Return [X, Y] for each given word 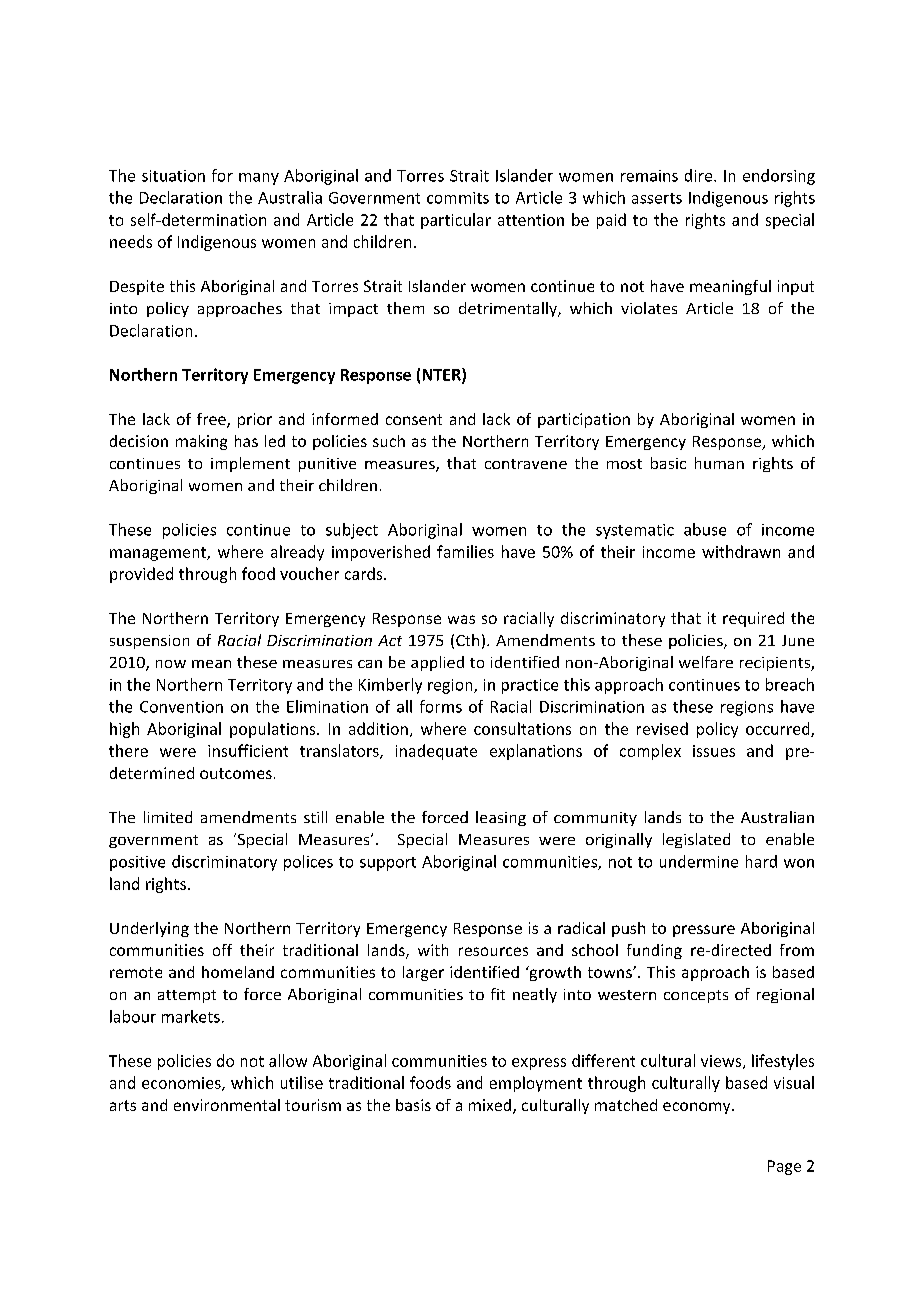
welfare [706, 662]
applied [437, 663]
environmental [227, 1105]
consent [414, 419]
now [171, 664]
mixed [490, 1105]
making [201, 442]
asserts [657, 198]
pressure [704, 931]
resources [493, 951]
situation [173, 176]
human [719, 463]
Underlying [149, 929]
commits [458, 198]
